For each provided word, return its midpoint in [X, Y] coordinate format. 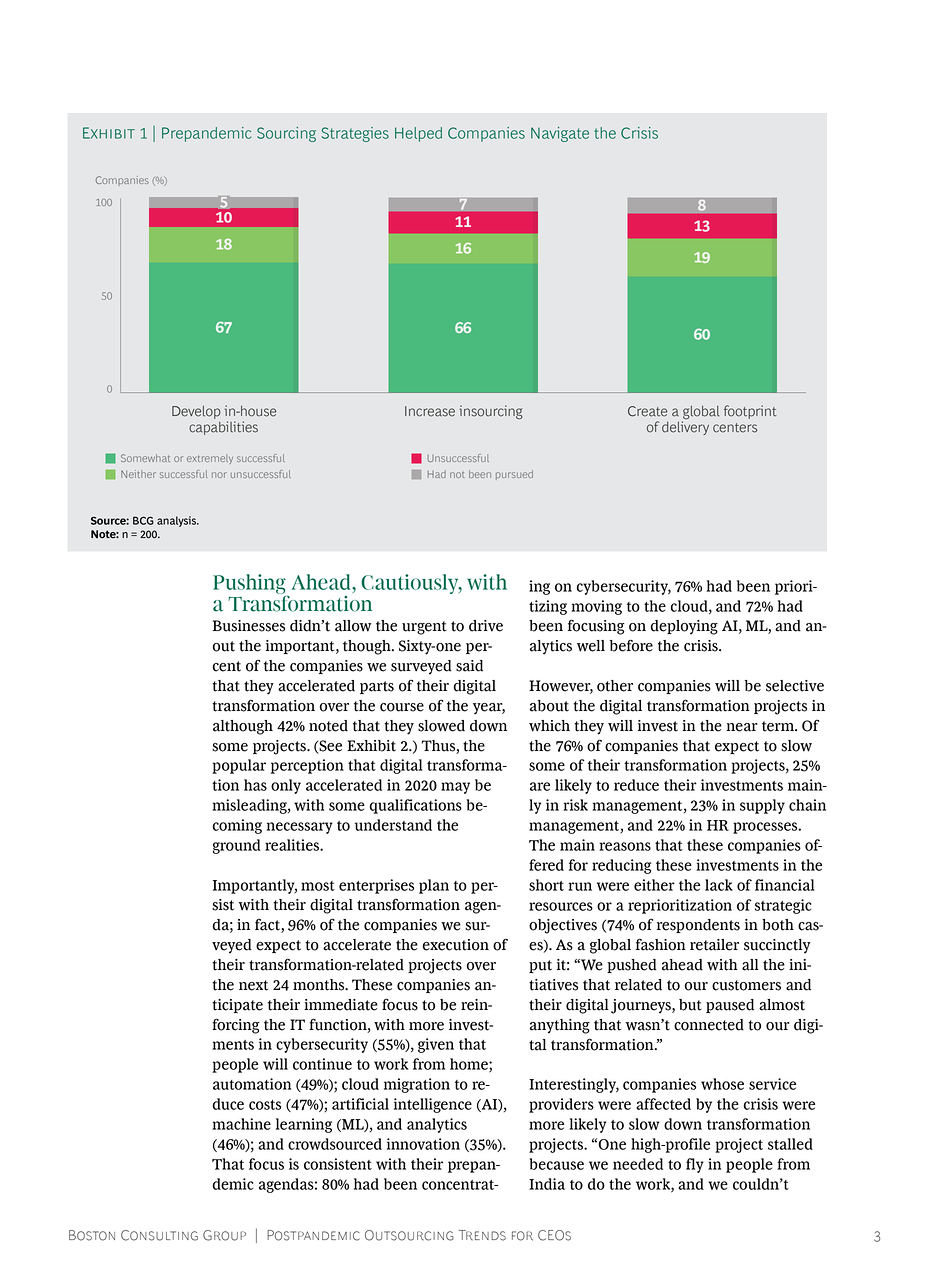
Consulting [159, 1235]
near [742, 727]
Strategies [355, 134]
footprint [750, 412]
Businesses [249, 626]
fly [695, 1165]
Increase [430, 411]
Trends [482, 1235]
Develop [196, 412]
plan [434, 886]
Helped [418, 134]
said [469, 666]
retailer [714, 945]
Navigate [560, 134]
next [253, 985]
